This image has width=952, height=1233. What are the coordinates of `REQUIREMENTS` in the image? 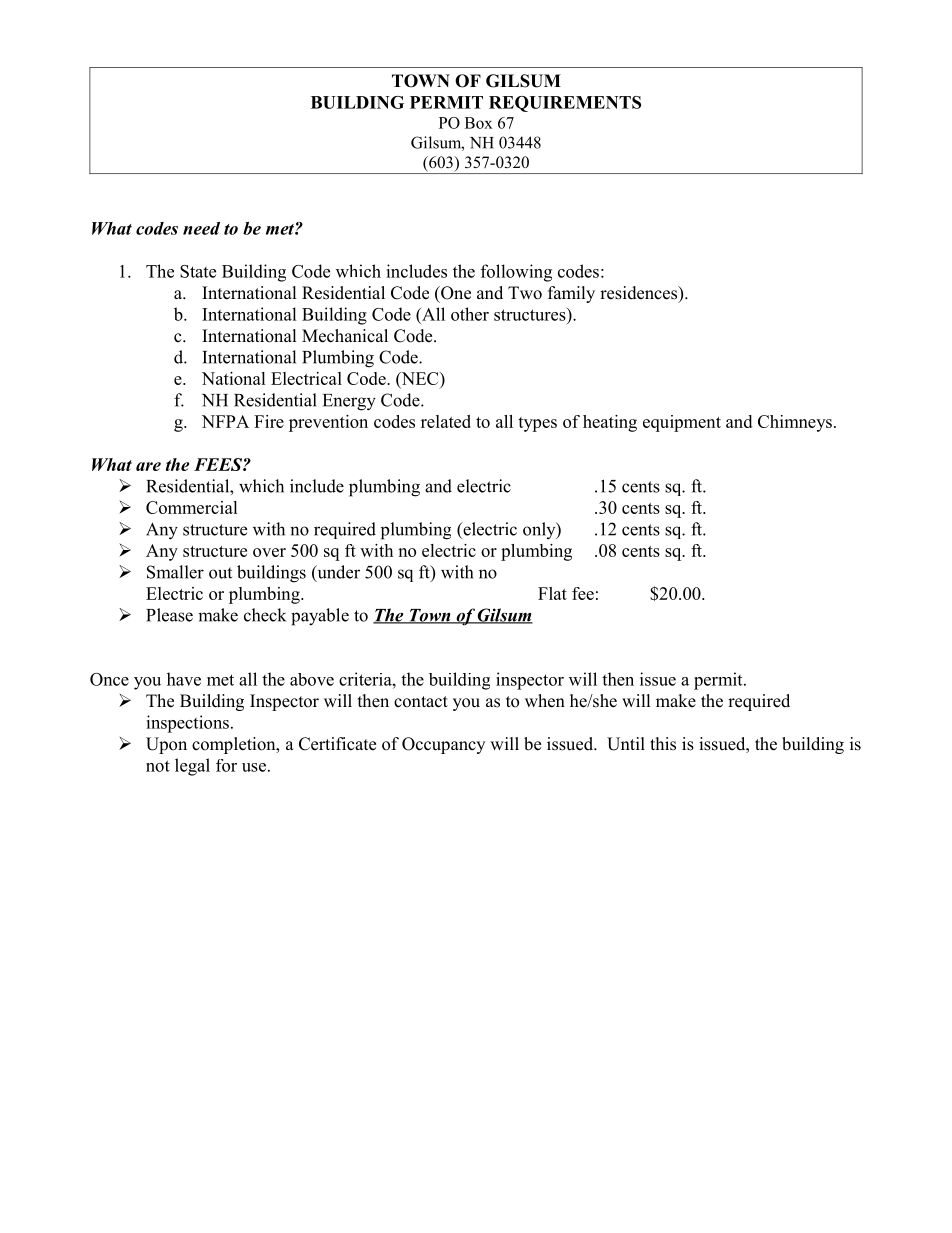 It's located at (565, 104).
